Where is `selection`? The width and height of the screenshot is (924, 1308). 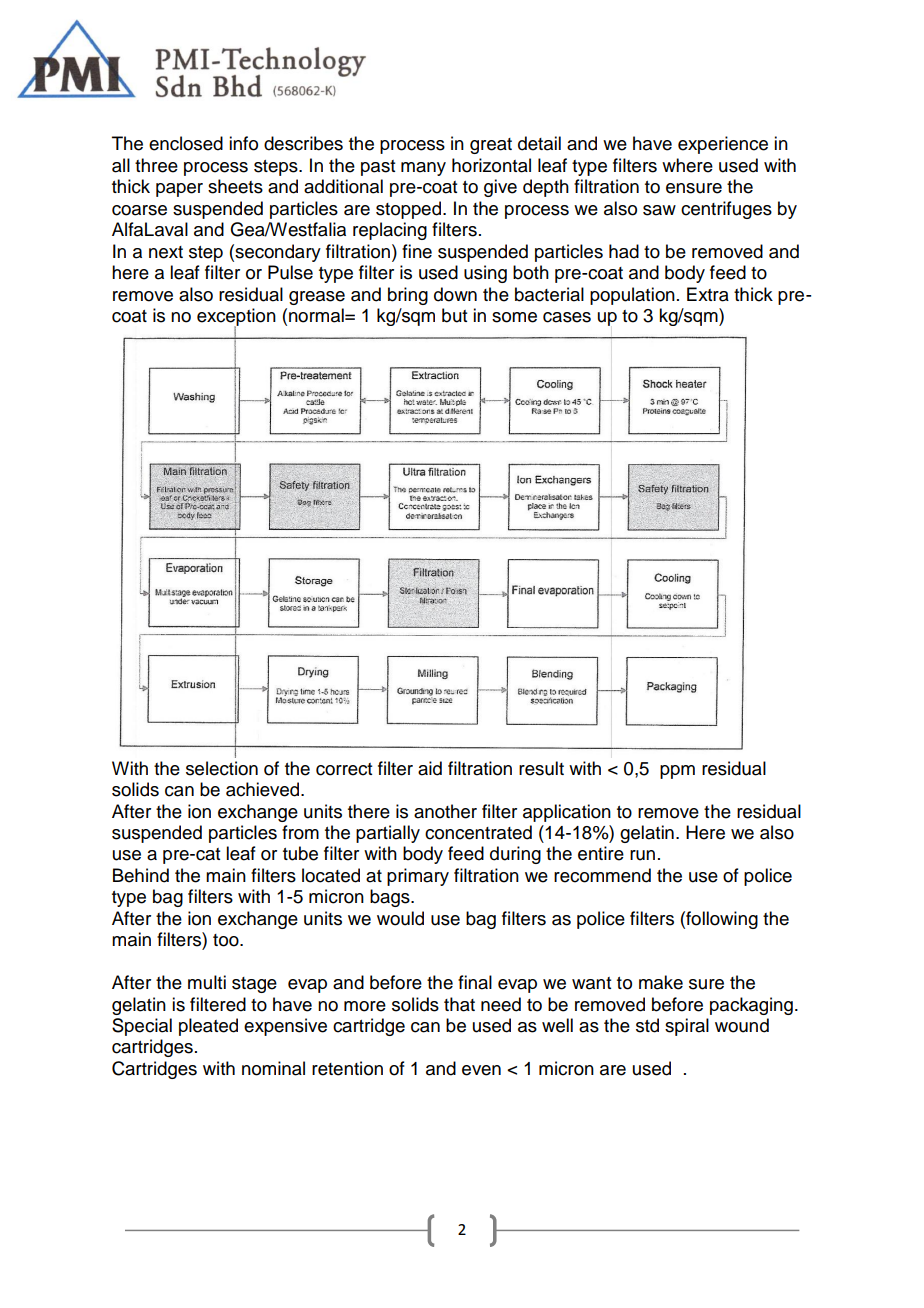 selection is located at coordinates (222, 768).
